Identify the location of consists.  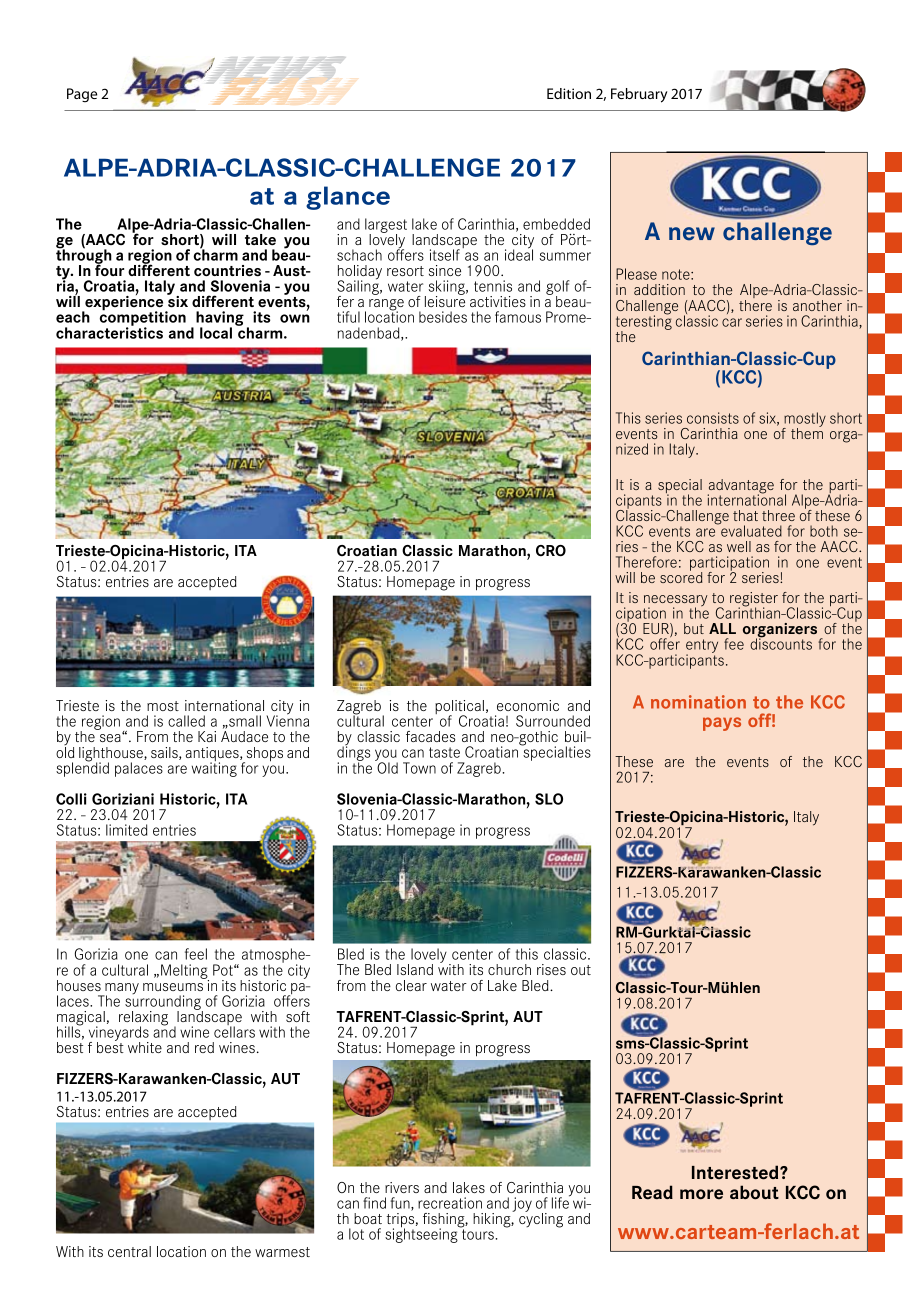
(713, 418).
